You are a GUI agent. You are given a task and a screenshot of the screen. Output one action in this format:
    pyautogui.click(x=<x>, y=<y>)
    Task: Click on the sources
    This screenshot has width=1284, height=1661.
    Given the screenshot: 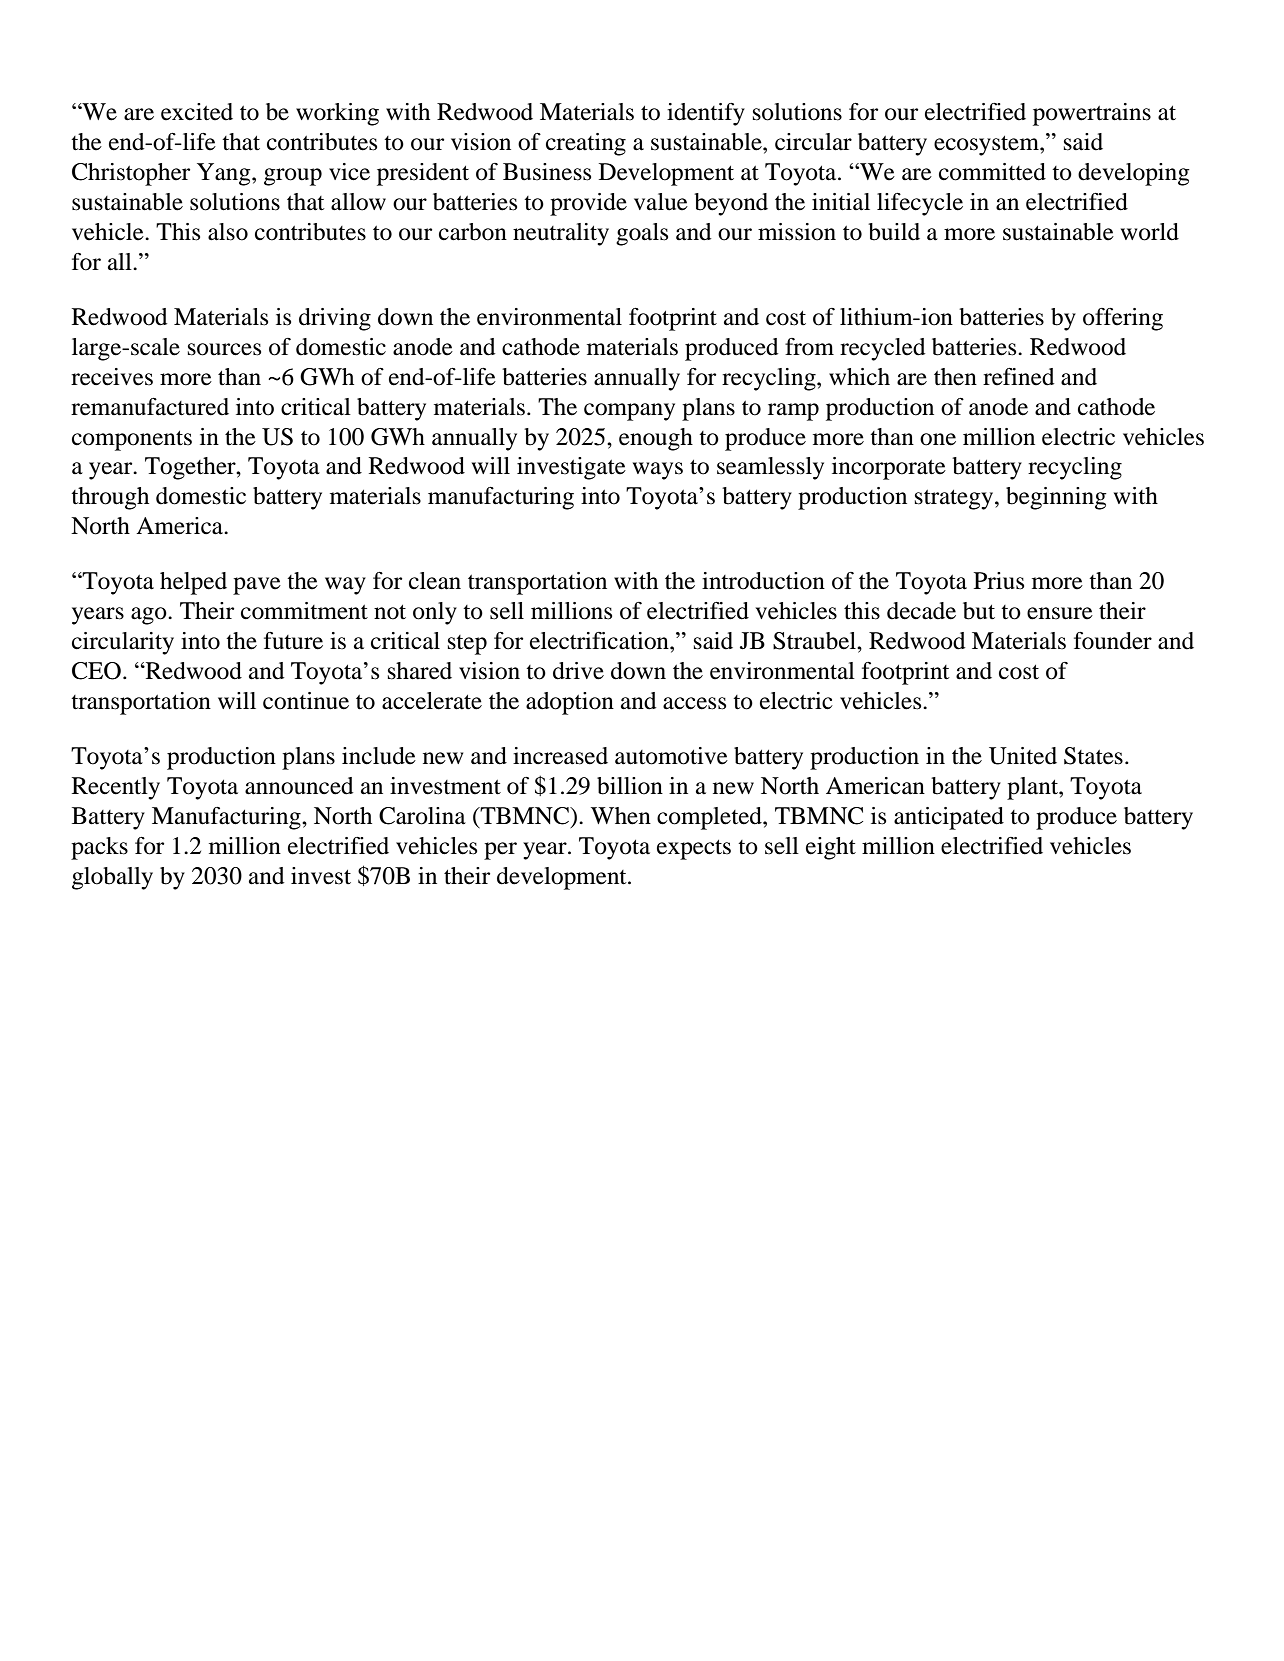 What is the action you would take?
    pyautogui.click(x=224, y=349)
